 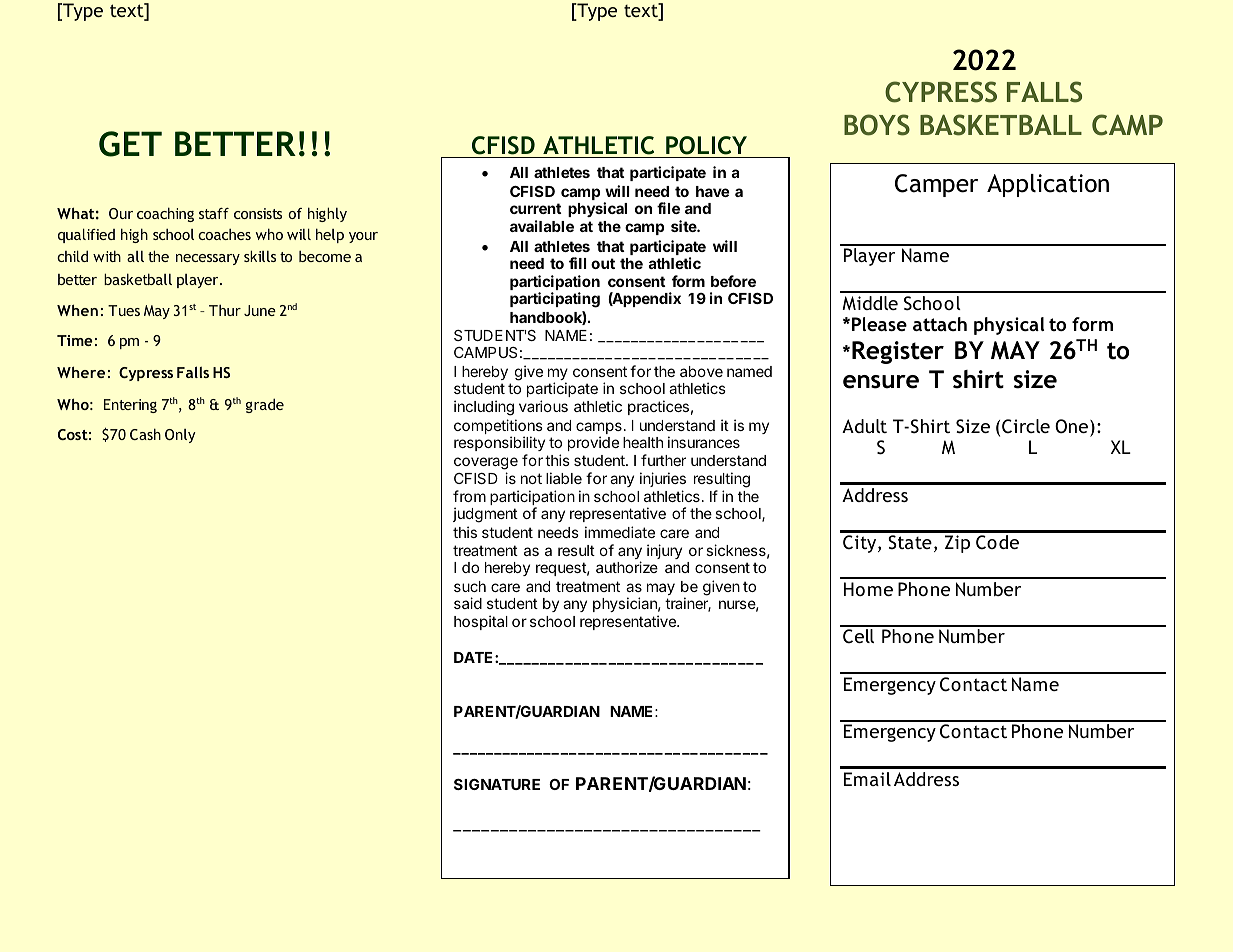 I want to click on said, so click(x=468, y=603).
